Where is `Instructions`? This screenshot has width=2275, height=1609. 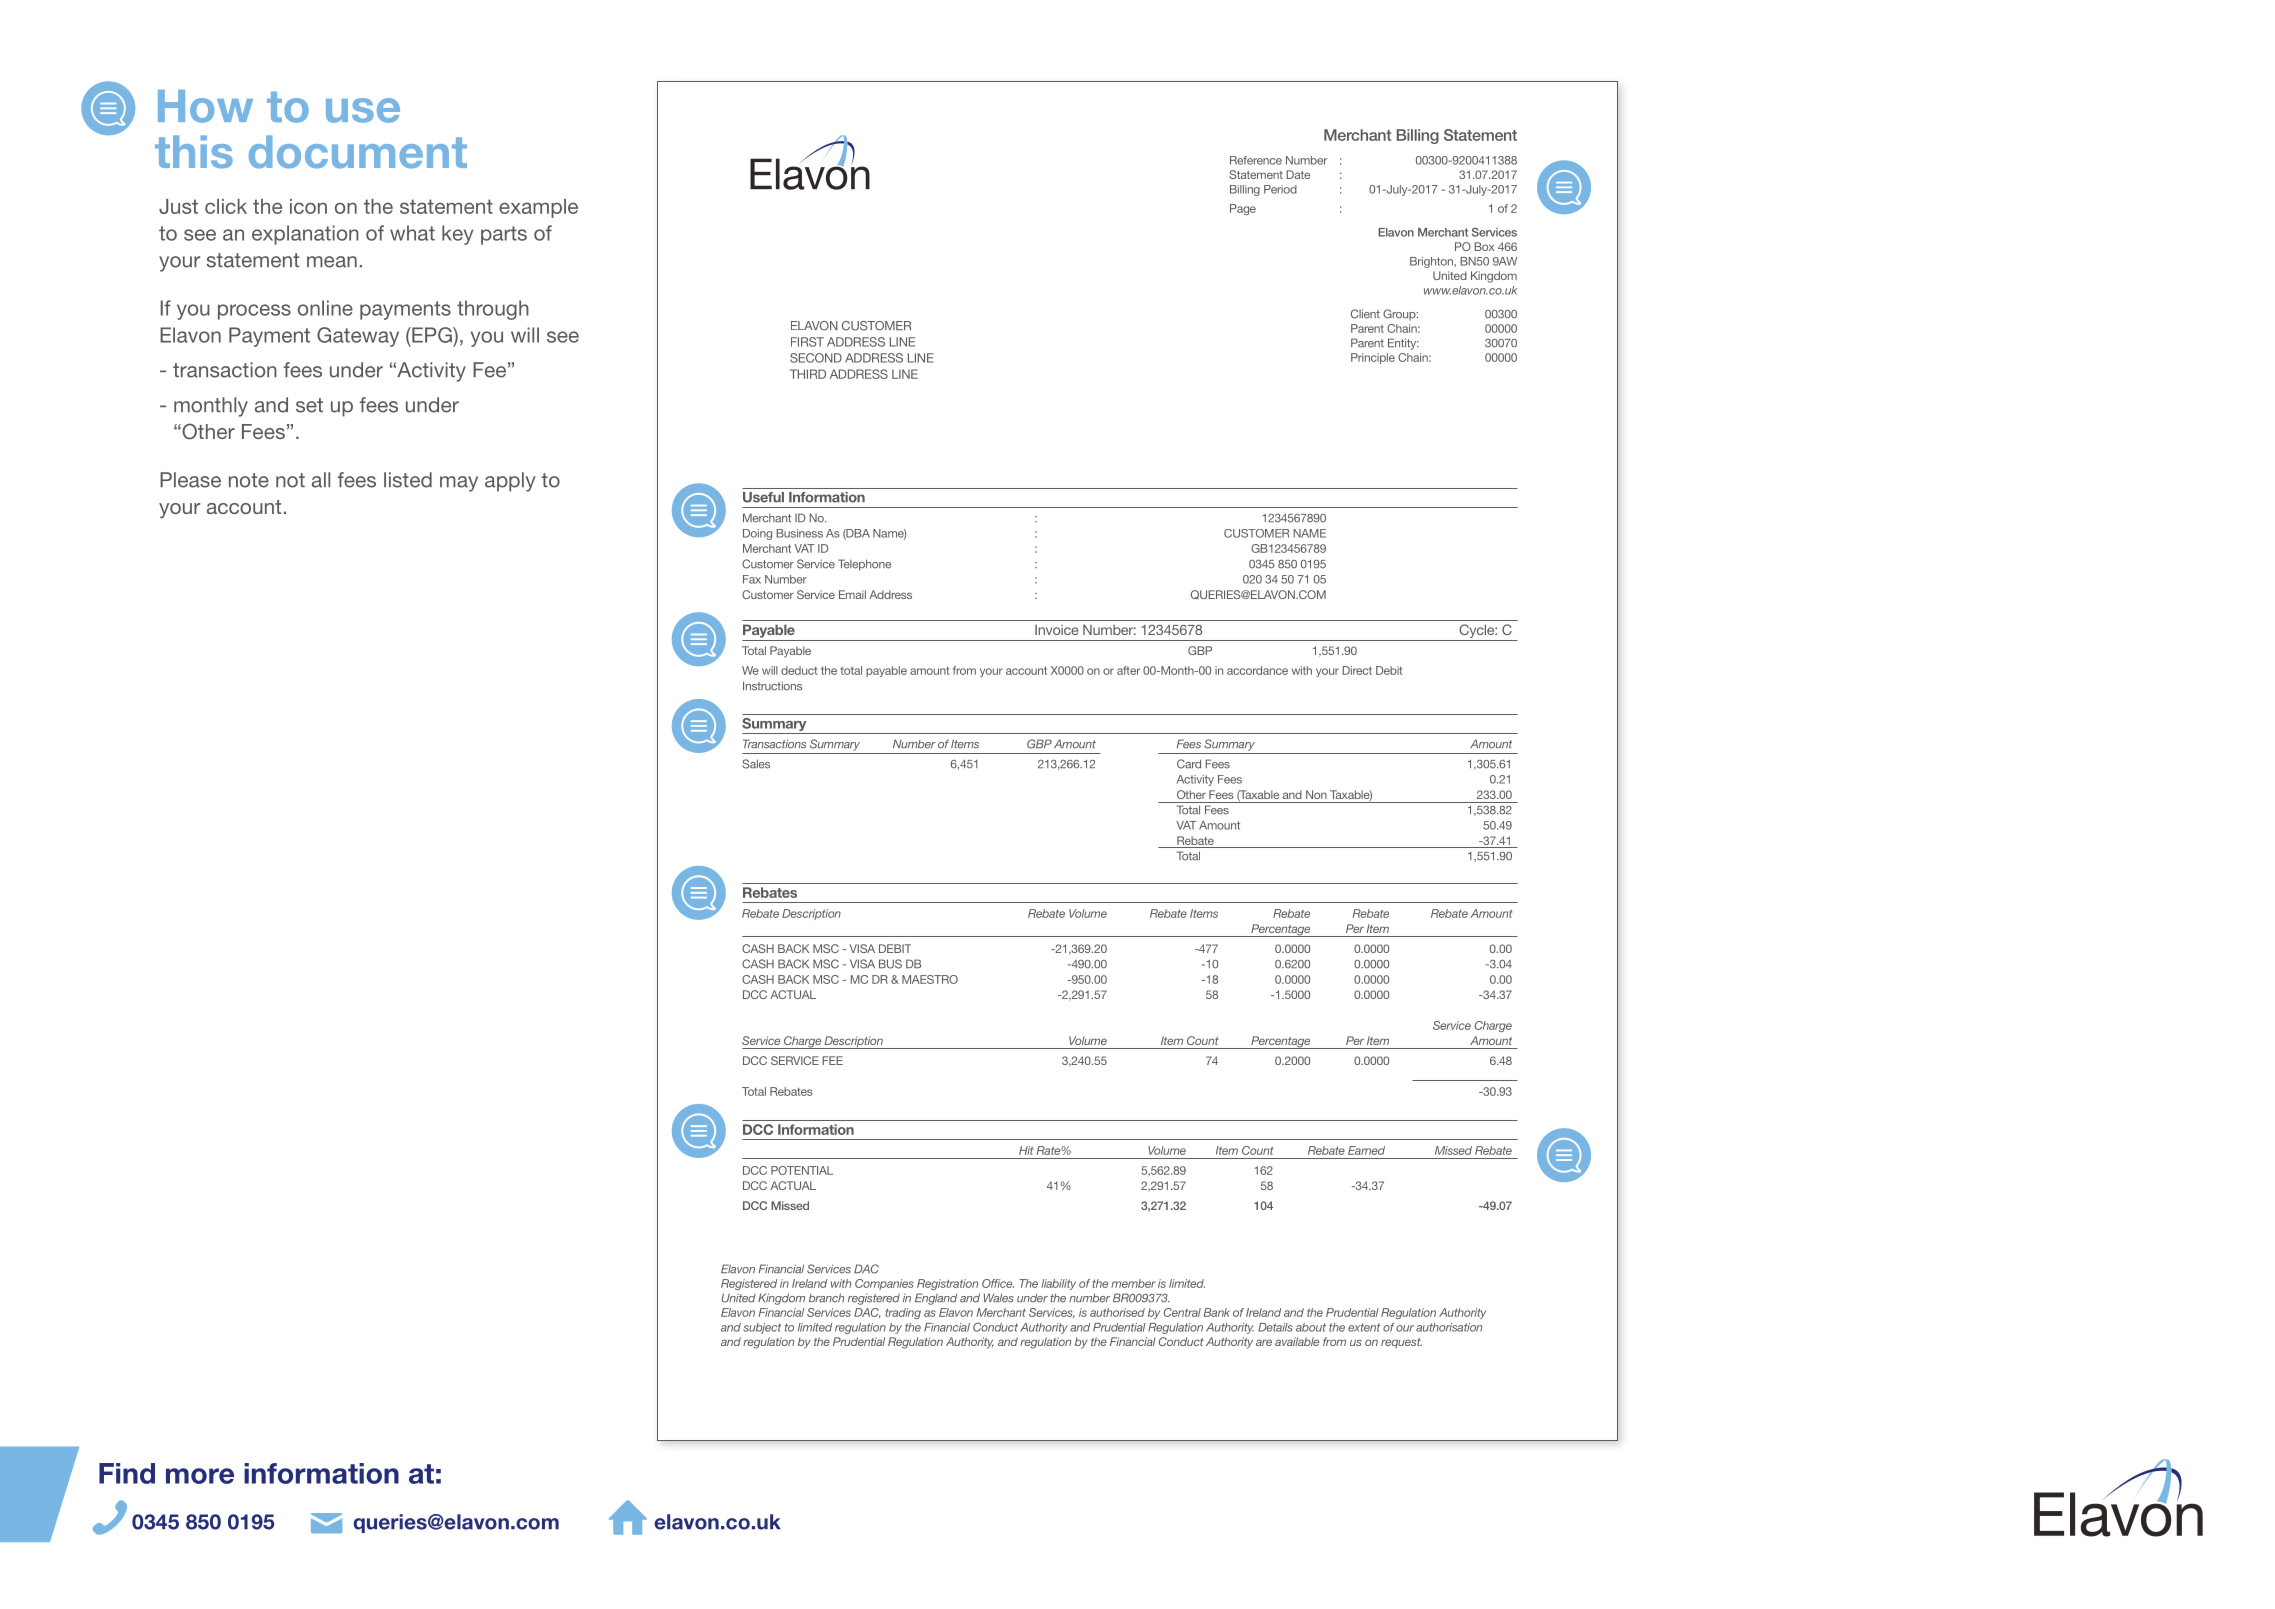 Instructions is located at coordinates (772, 686).
